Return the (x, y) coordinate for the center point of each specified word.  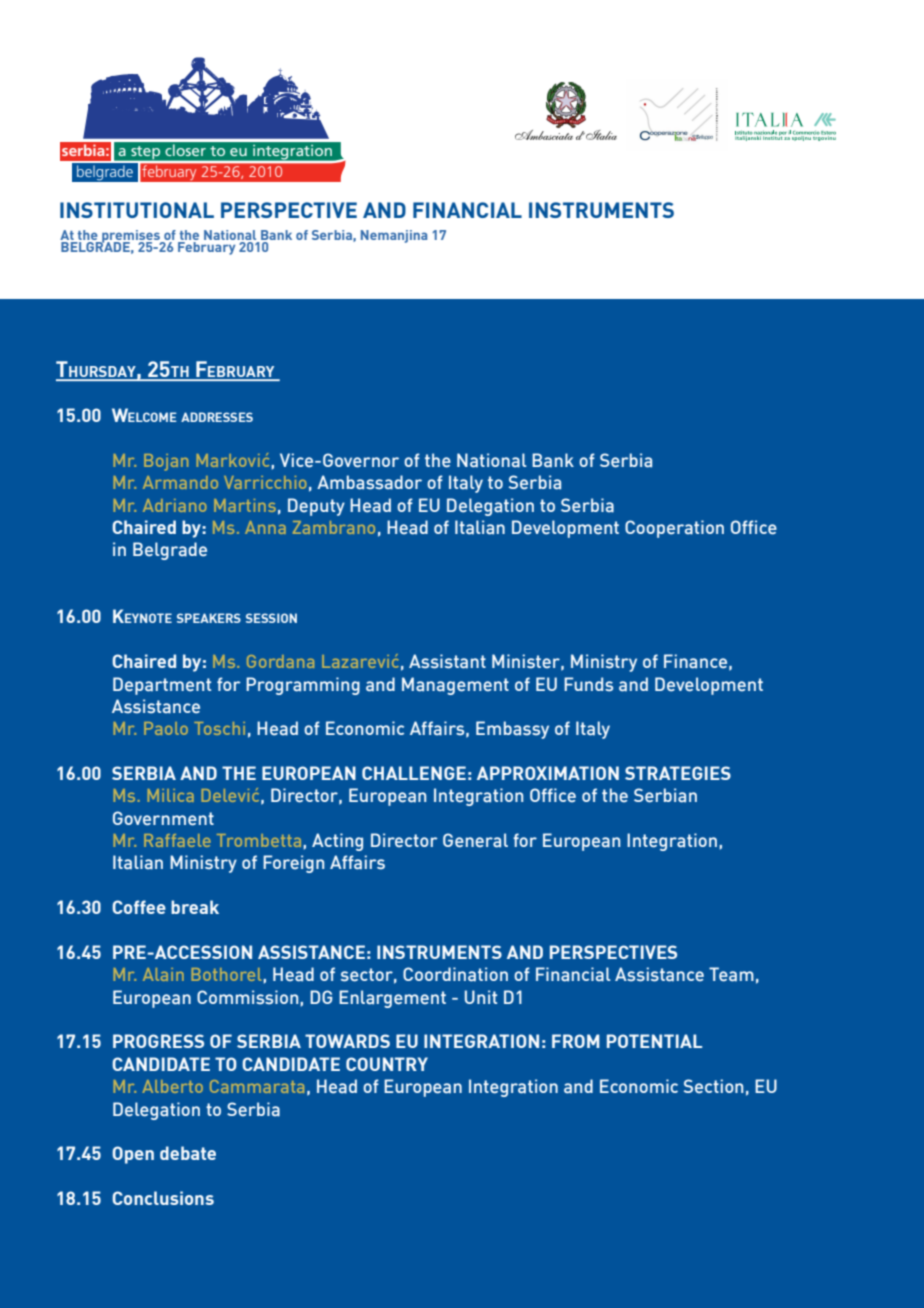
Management (455, 686)
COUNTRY (387, 1064)
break (195, 907)
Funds (588, 684)
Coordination (455, 974)
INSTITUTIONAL (137, 210)
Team (731, 974)
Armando (180, 482)
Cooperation (674, 529)
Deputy (316, 507)
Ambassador (369, 482)
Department (162, 686)
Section (713, 1086)
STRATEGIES (678, 773)
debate (188, 1153)
